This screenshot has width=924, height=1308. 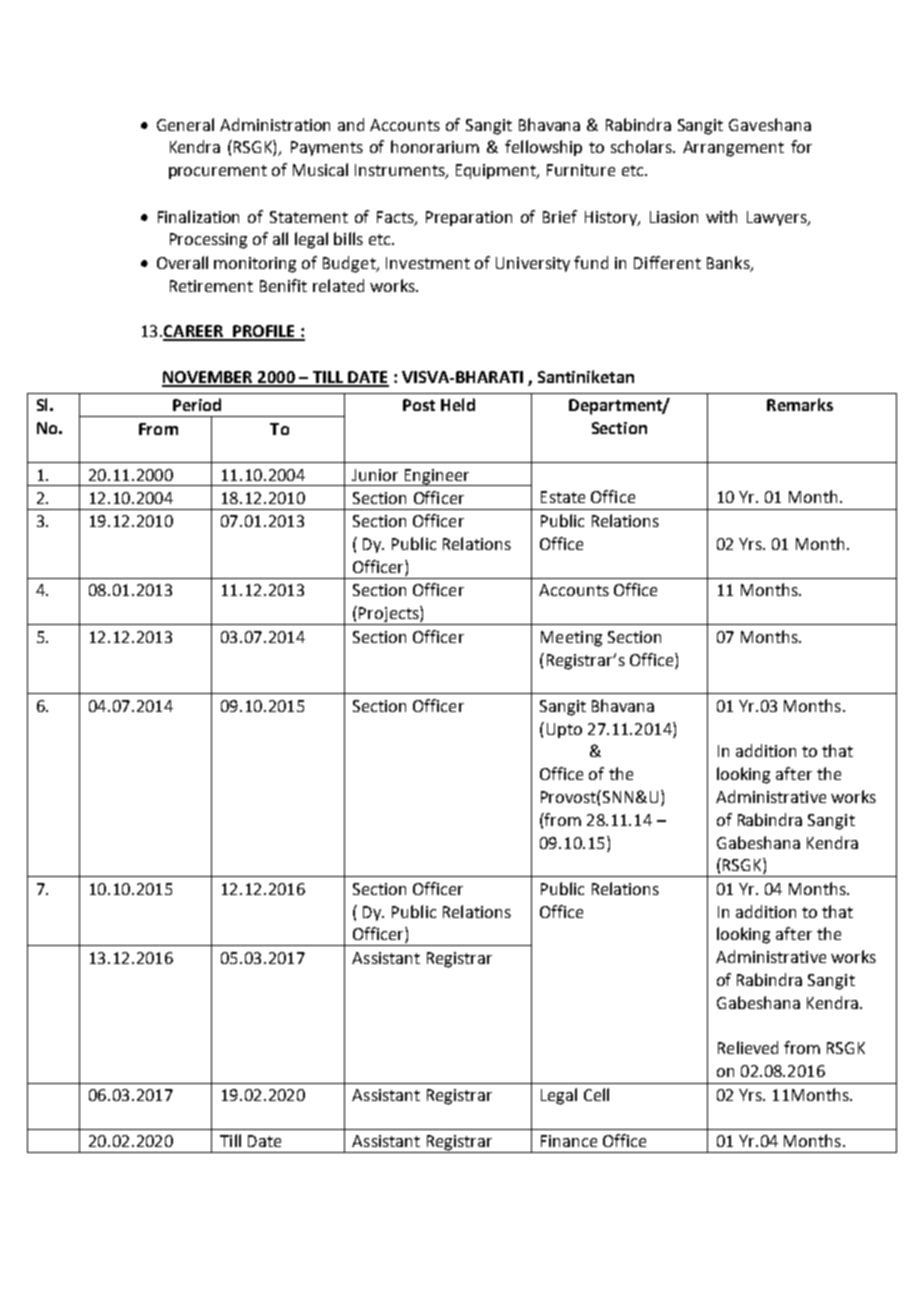 I want to click on Relieved, so click(x=748, y=1047).
